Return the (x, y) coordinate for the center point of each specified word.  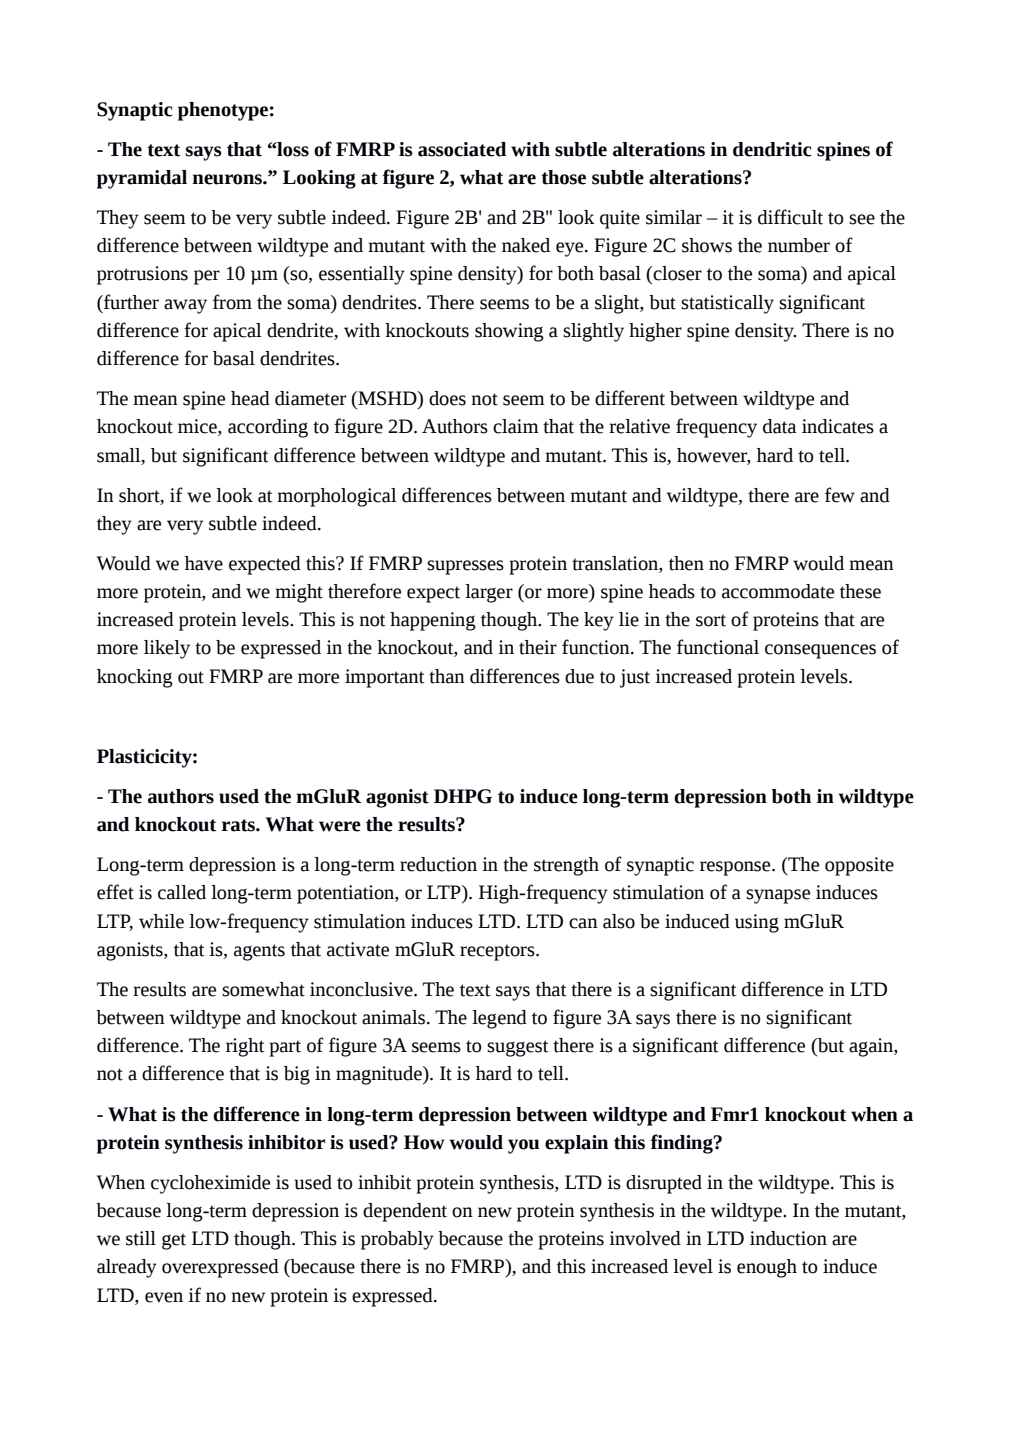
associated (462, 149)
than (447, 676)
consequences (820, 651)
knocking (135, 678)
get (174, 1241)
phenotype (223, 111)
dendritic (772, 149)
